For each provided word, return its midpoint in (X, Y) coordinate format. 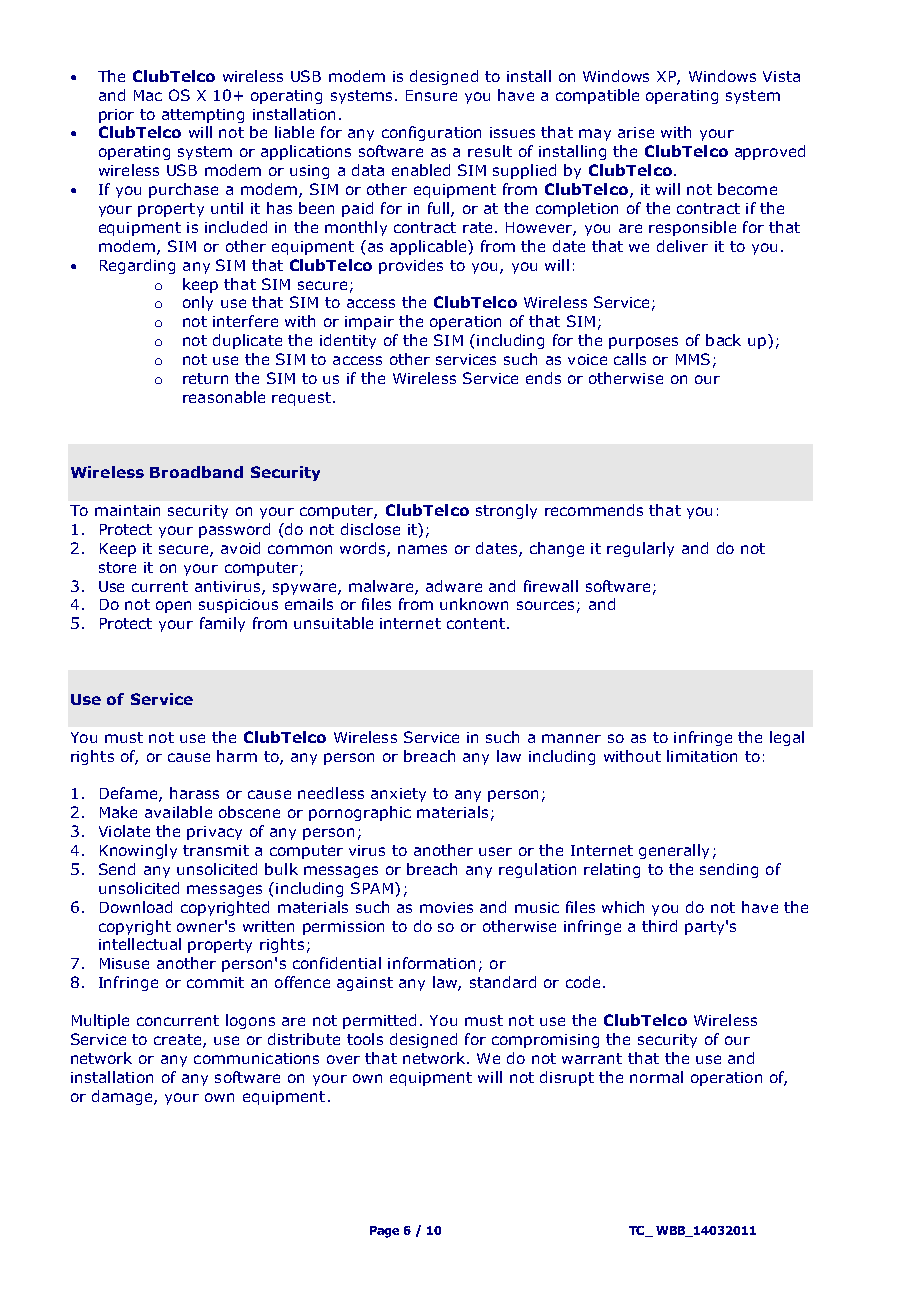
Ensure (431, 95)
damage (123, 1097)
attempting (203, 116)
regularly (640, 549)
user (495, 851)
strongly (506, 511)
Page (384, 1232)
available (178, 812)
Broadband (196, 472)
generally (674, 851)
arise (636, 132)
